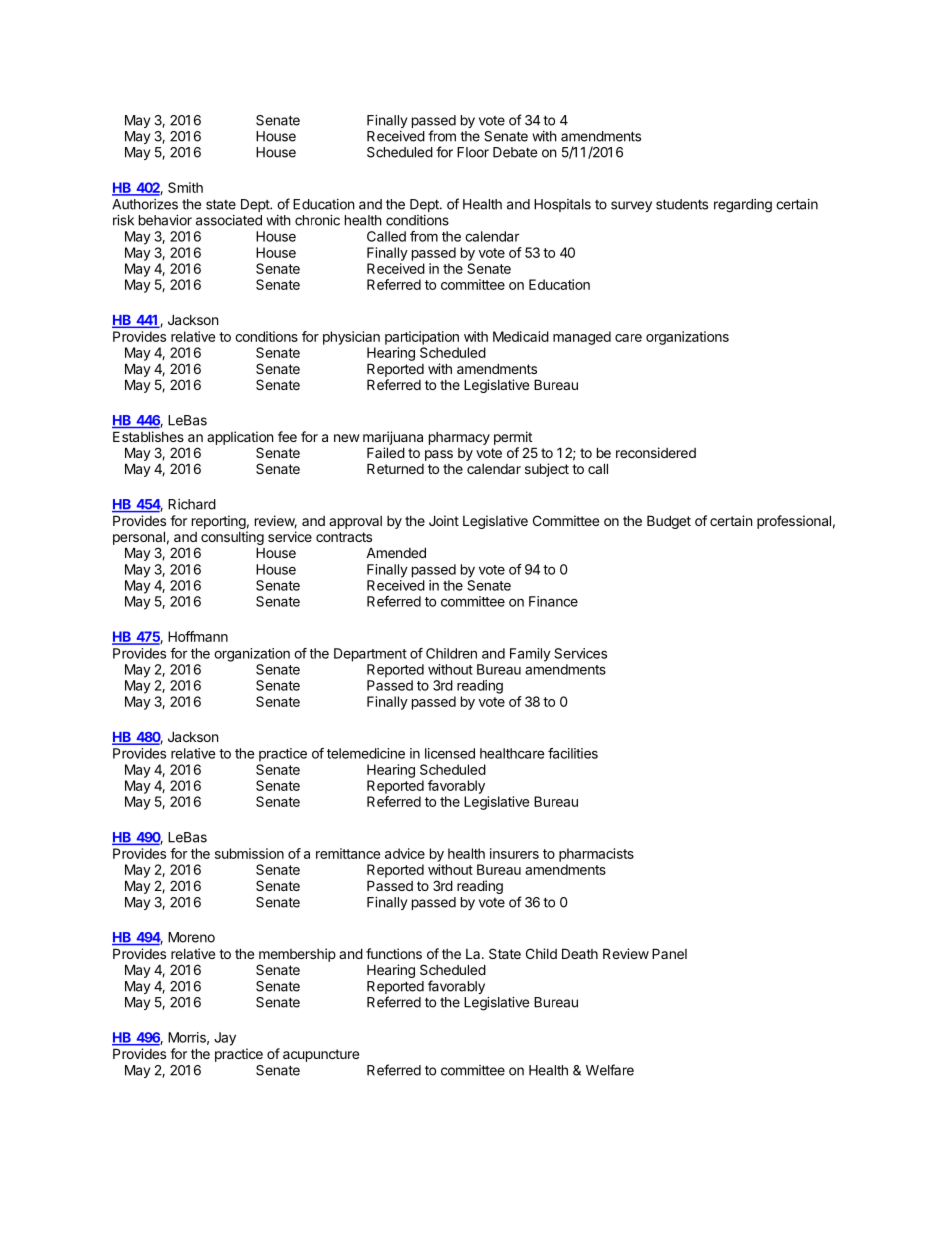 This image has height=1233, width=952. Describe the element at coordinates (573, 753) in the image. I see `facilities` at that location.
